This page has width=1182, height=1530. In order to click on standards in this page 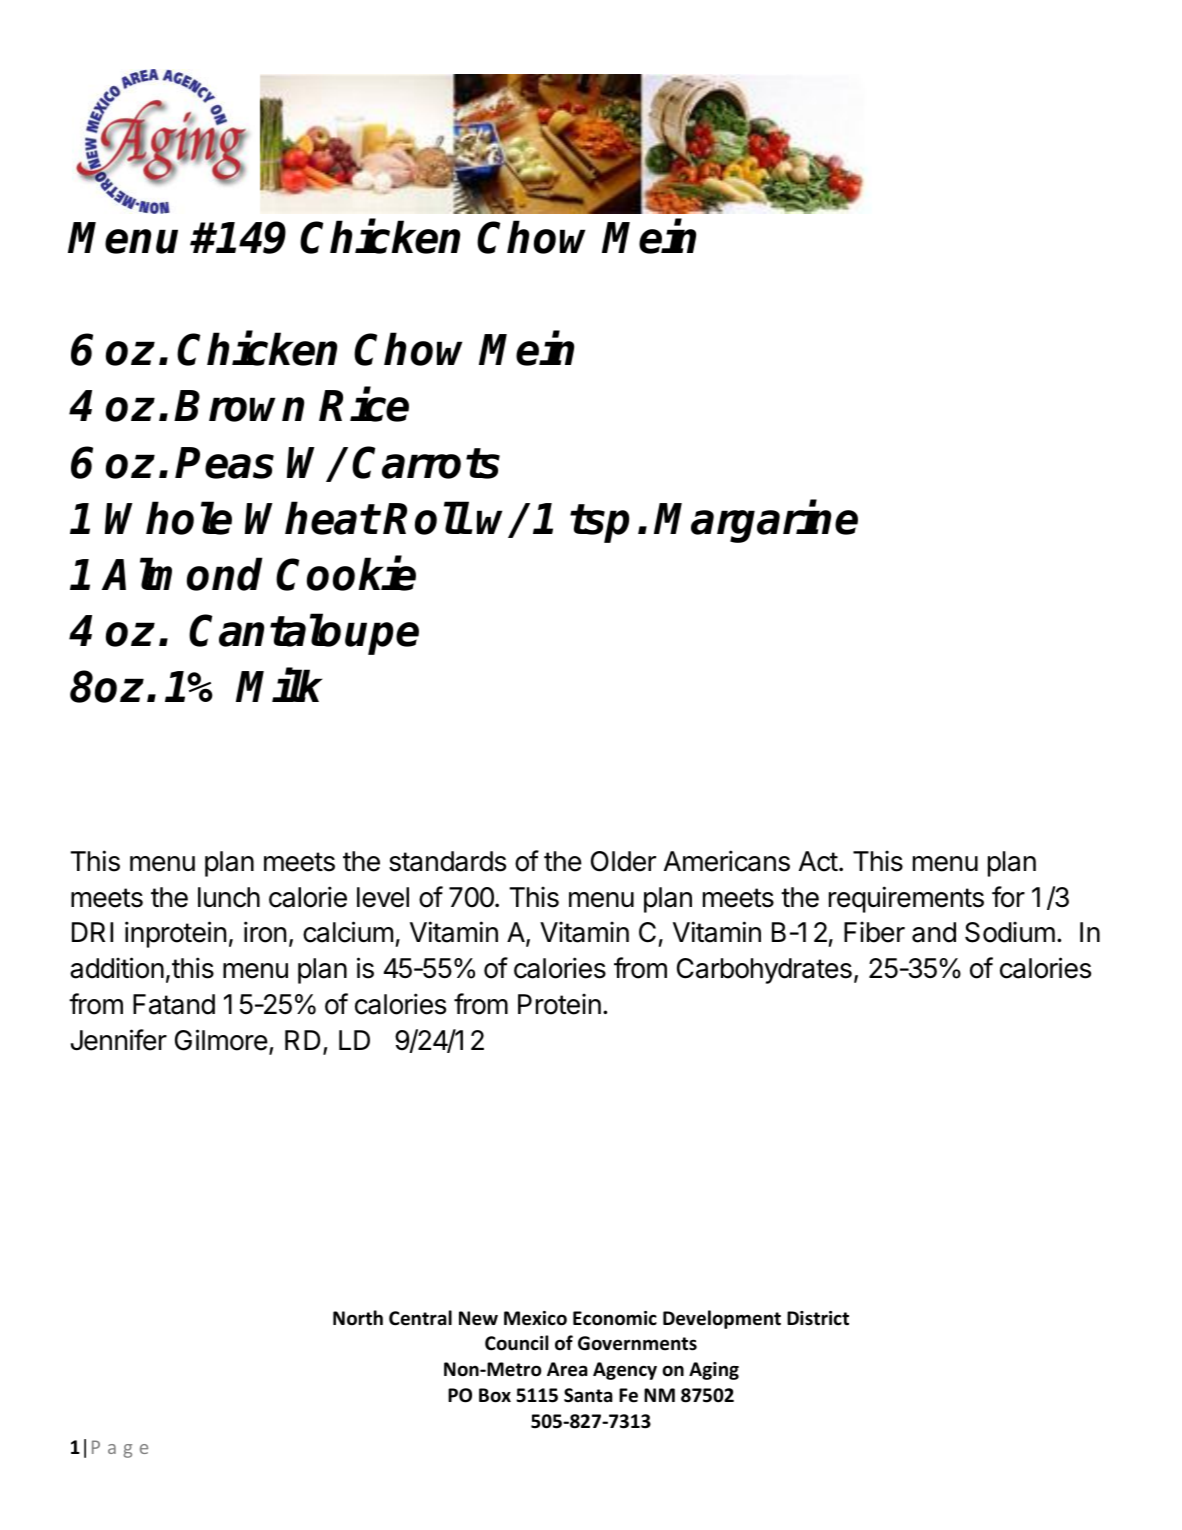, I will do `click(447, 861)`.
